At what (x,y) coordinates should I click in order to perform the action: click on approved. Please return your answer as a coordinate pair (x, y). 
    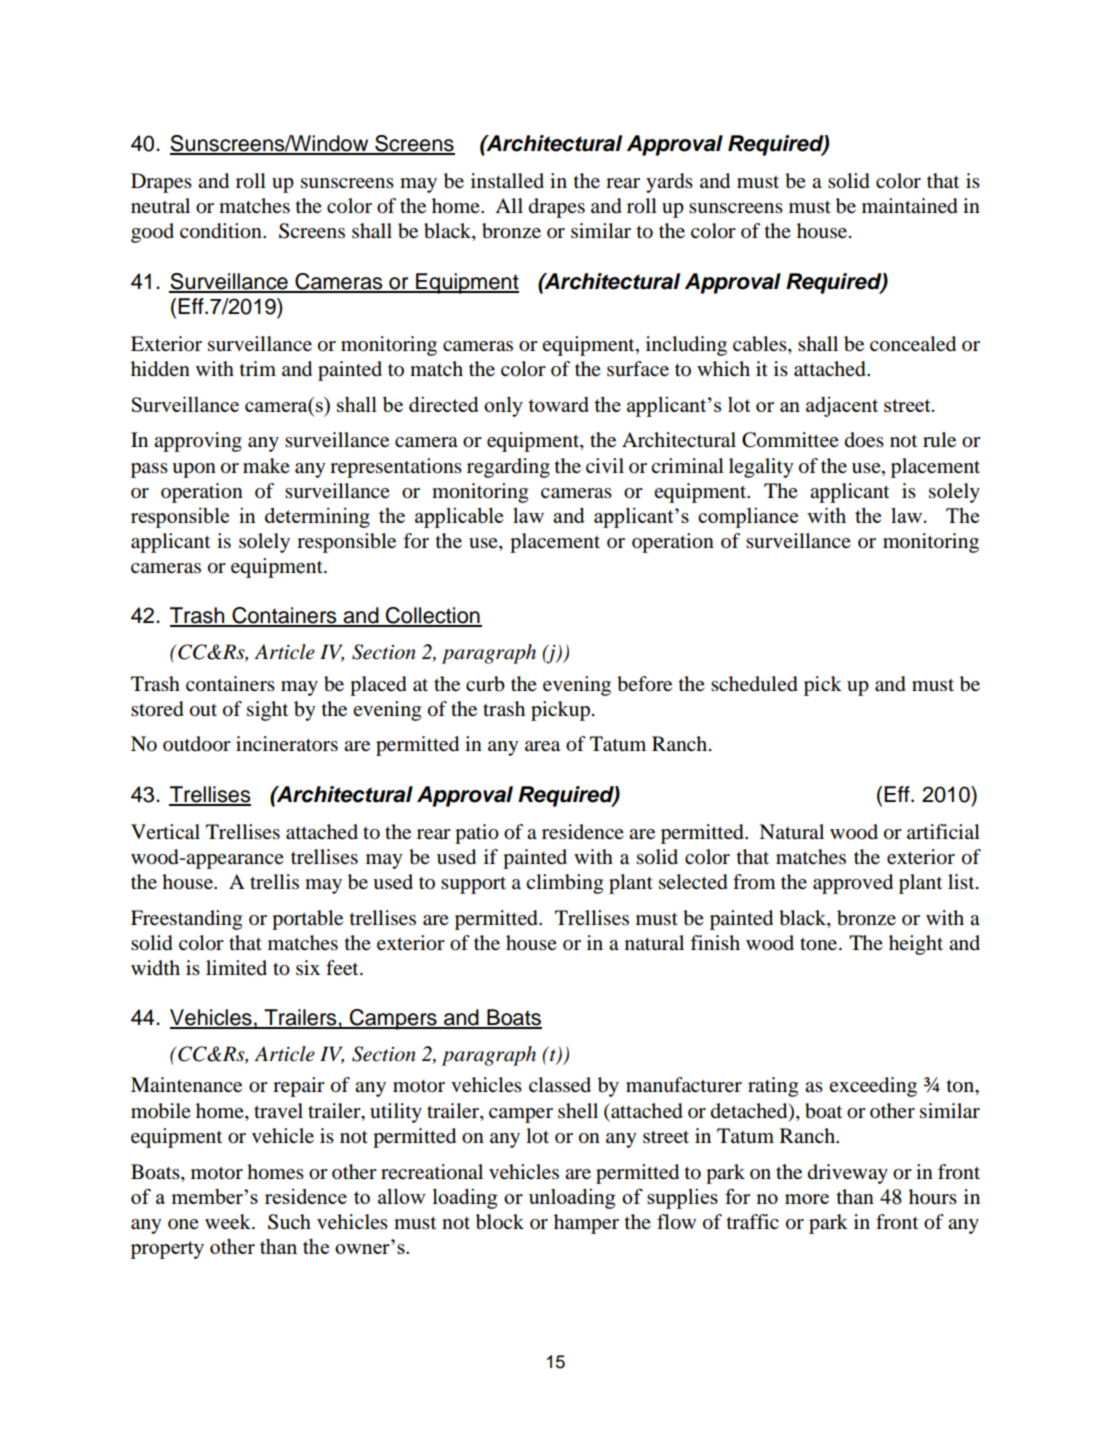
    Looking at the image, I should click on (853, 884).
